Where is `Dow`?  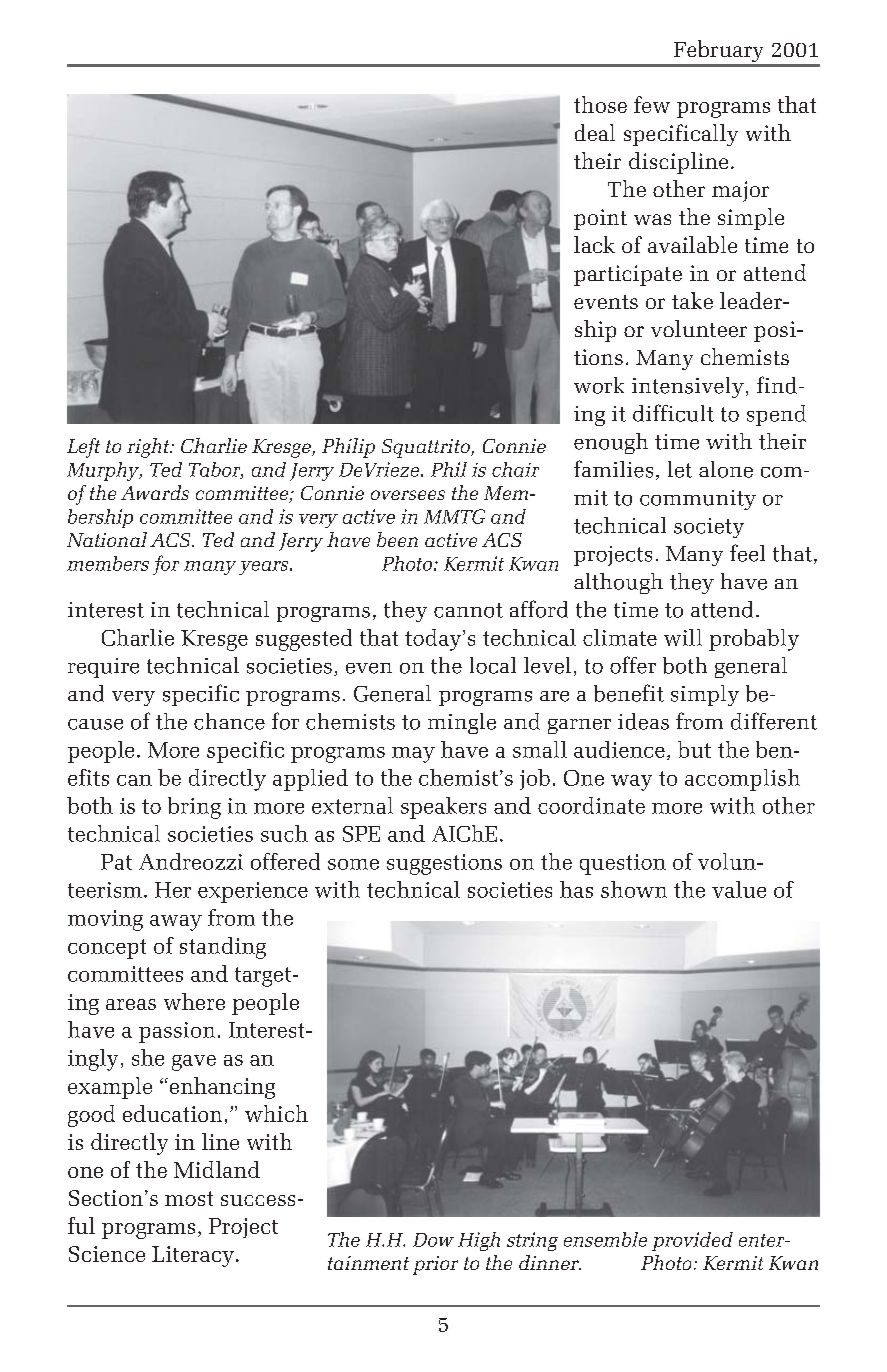
Dow is located at coordinates (433, 1240).
